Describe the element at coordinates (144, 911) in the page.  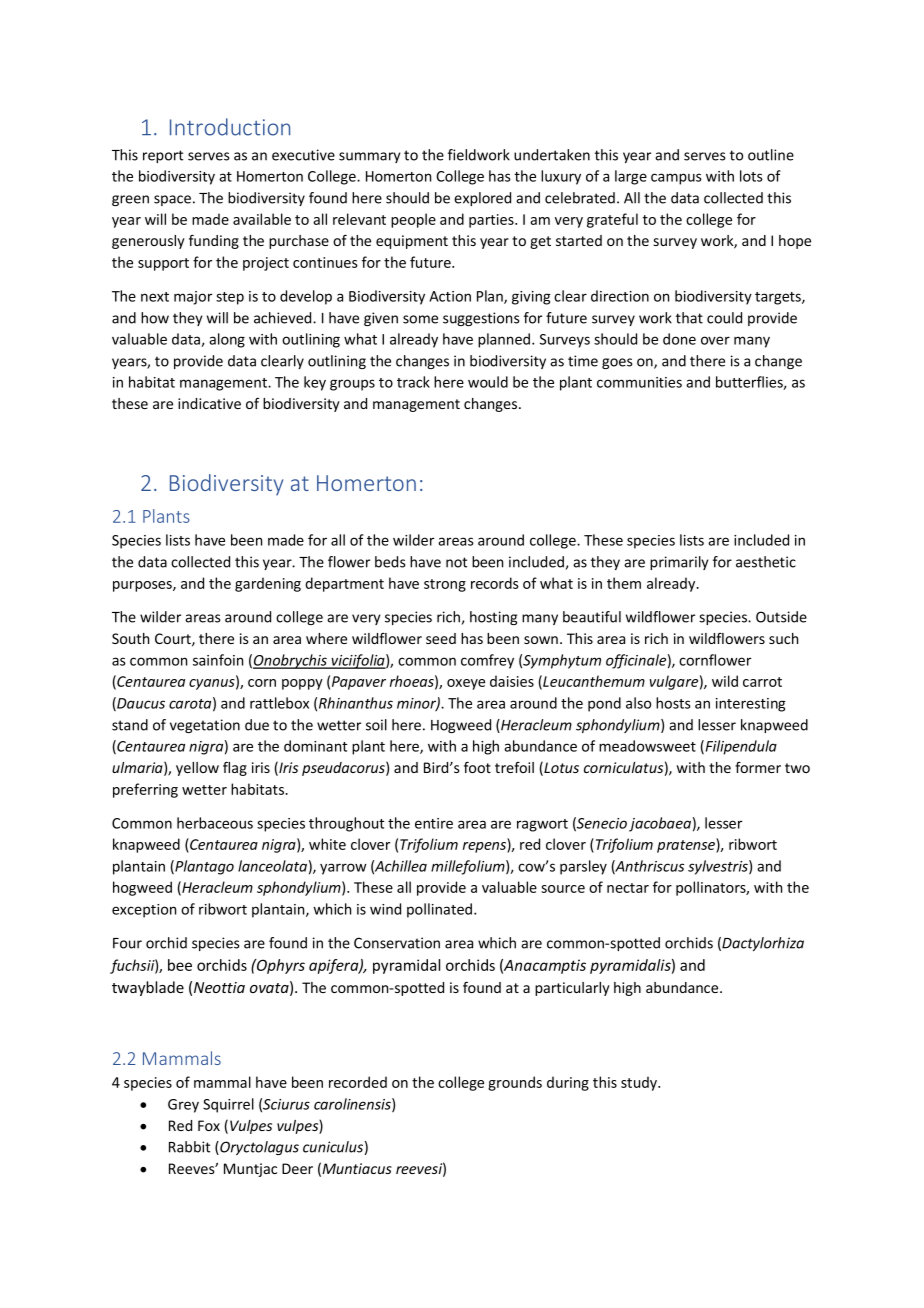
I see `exception` at that location.
